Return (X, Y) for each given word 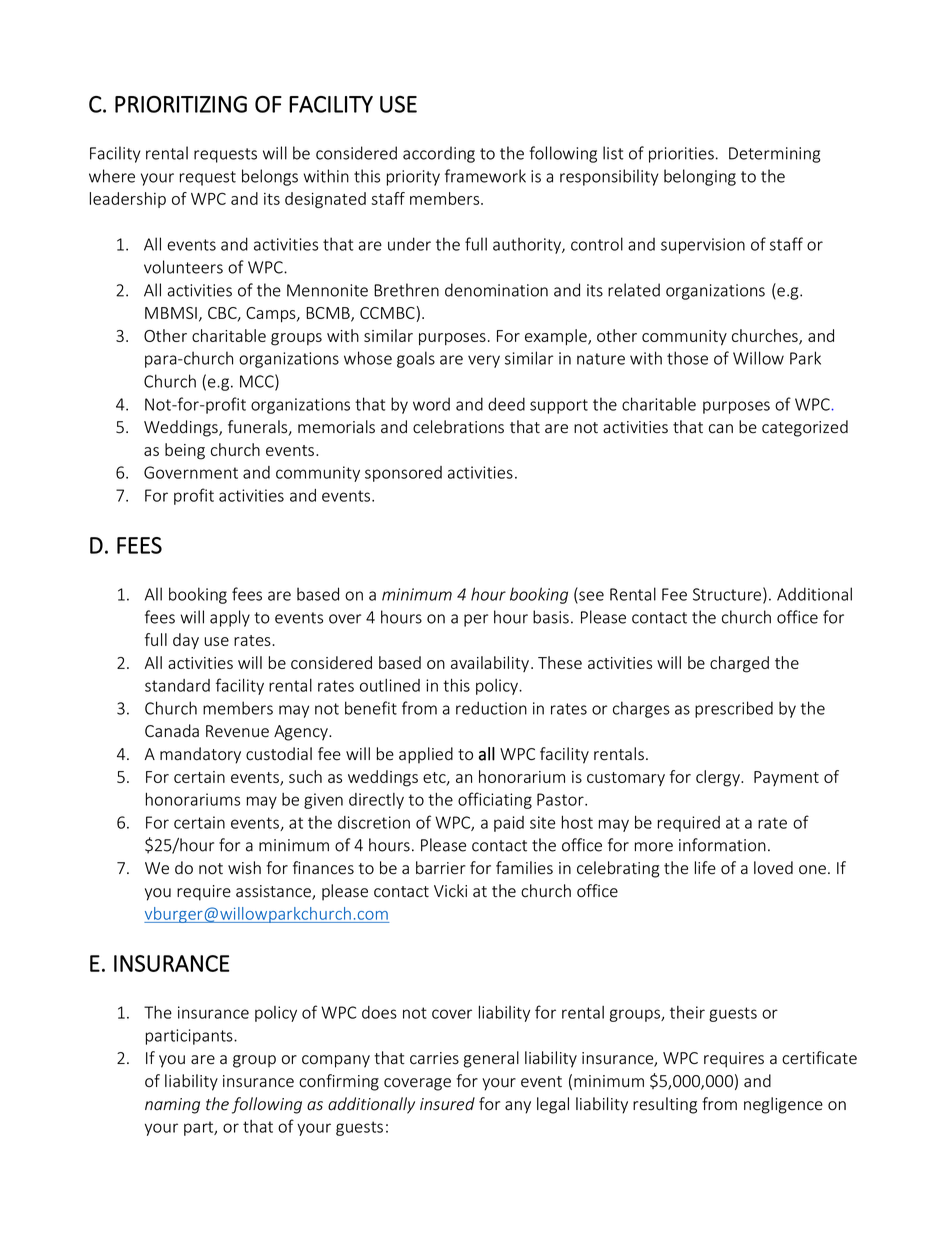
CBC (223, 314)
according (439, 154)
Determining (774, 155)
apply (230, 618)
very (484, 361)
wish (244, 868)
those (687, 358)
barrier (441, 868)
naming (172, 1106)
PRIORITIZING (181, 104)
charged (739, 664)
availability (490, 664)
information (722, 845)
